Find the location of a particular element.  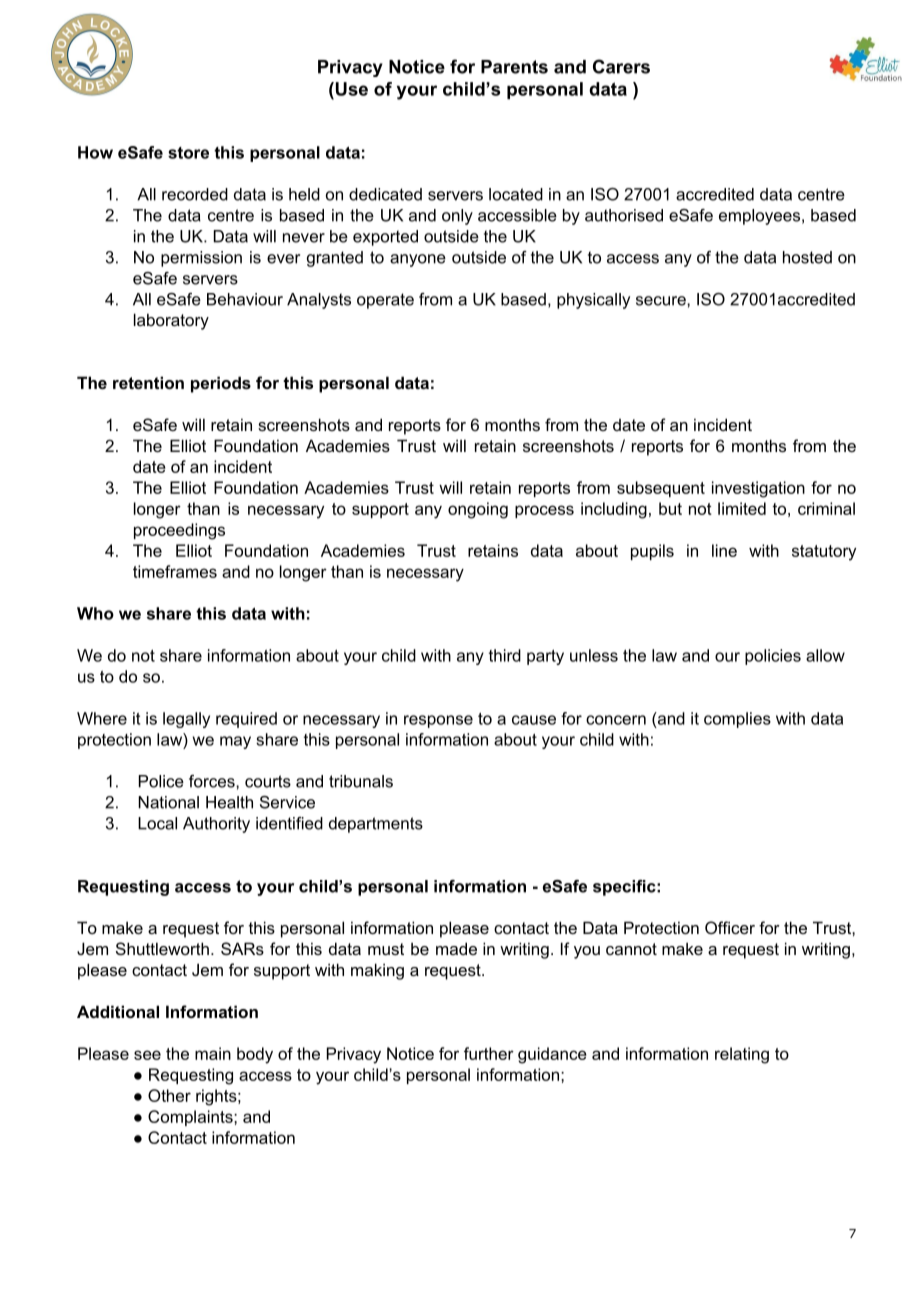

departments is located at coordinates (376, 825).
